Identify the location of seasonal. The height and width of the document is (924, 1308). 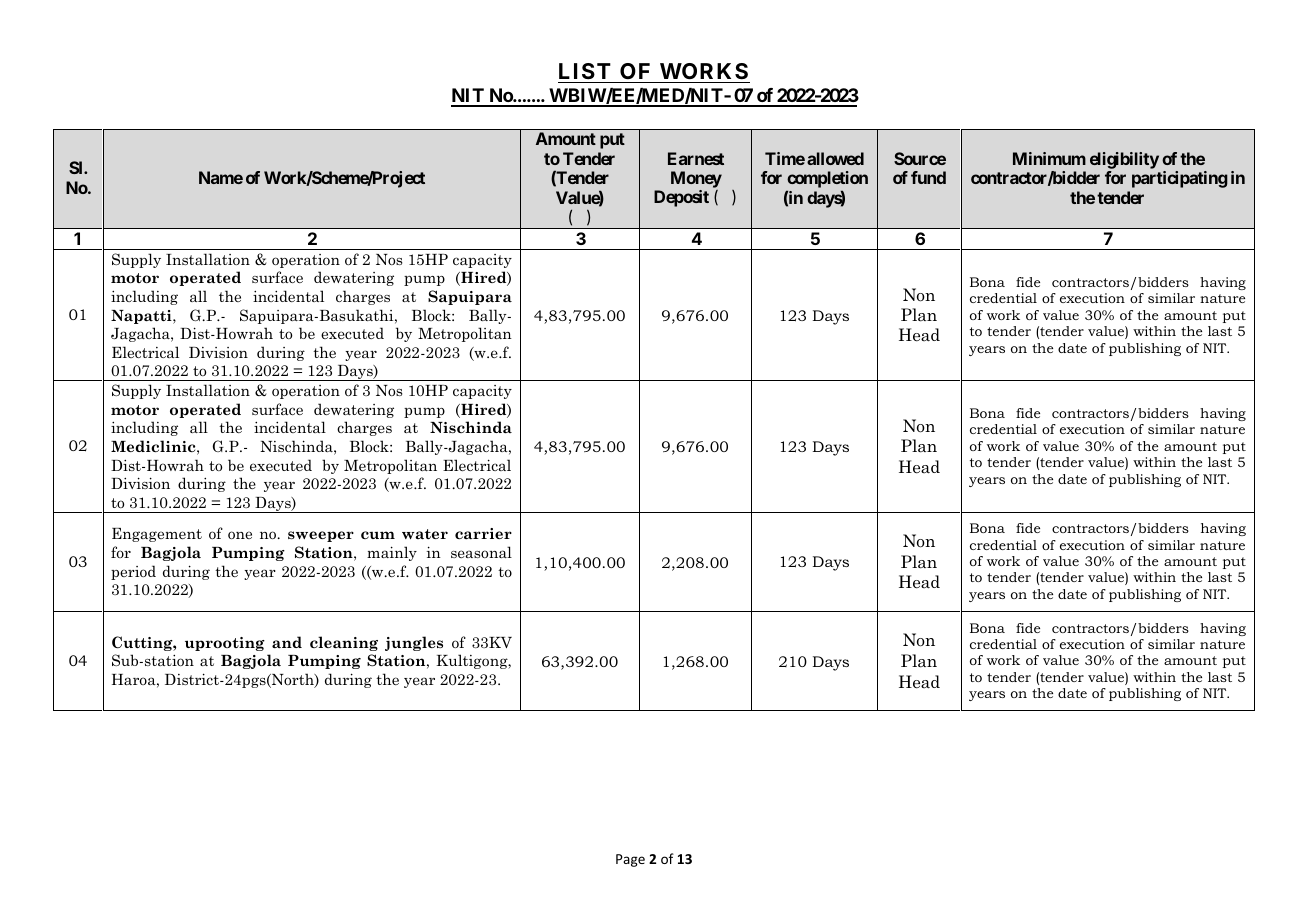
(481, 552).
